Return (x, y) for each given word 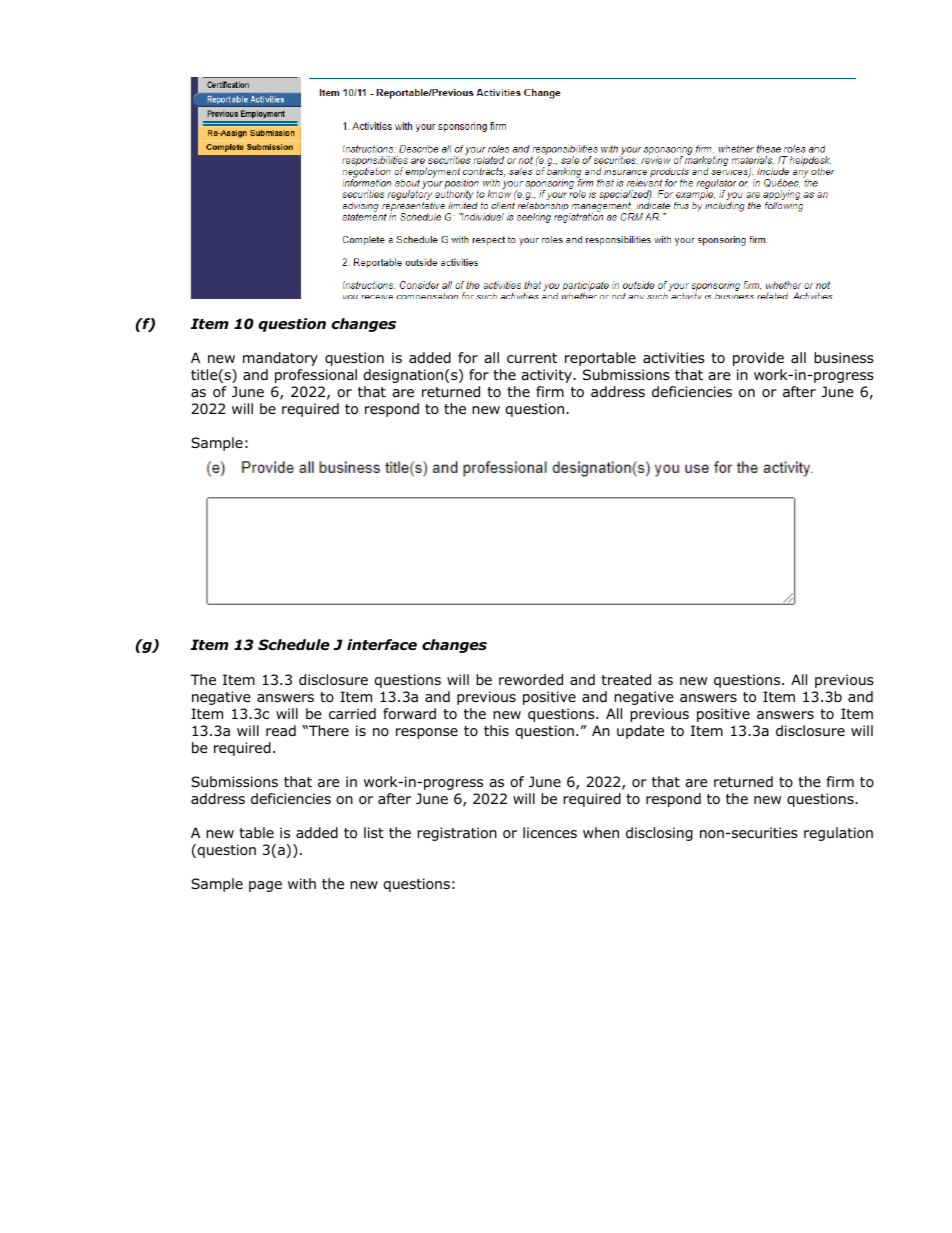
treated (626, 679)
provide (758, 359)
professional (316, 376)
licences (550, 832)
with (302, 883)
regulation (838, 834)
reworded (531, 679)
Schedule (294, 645)
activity (547, 376)
